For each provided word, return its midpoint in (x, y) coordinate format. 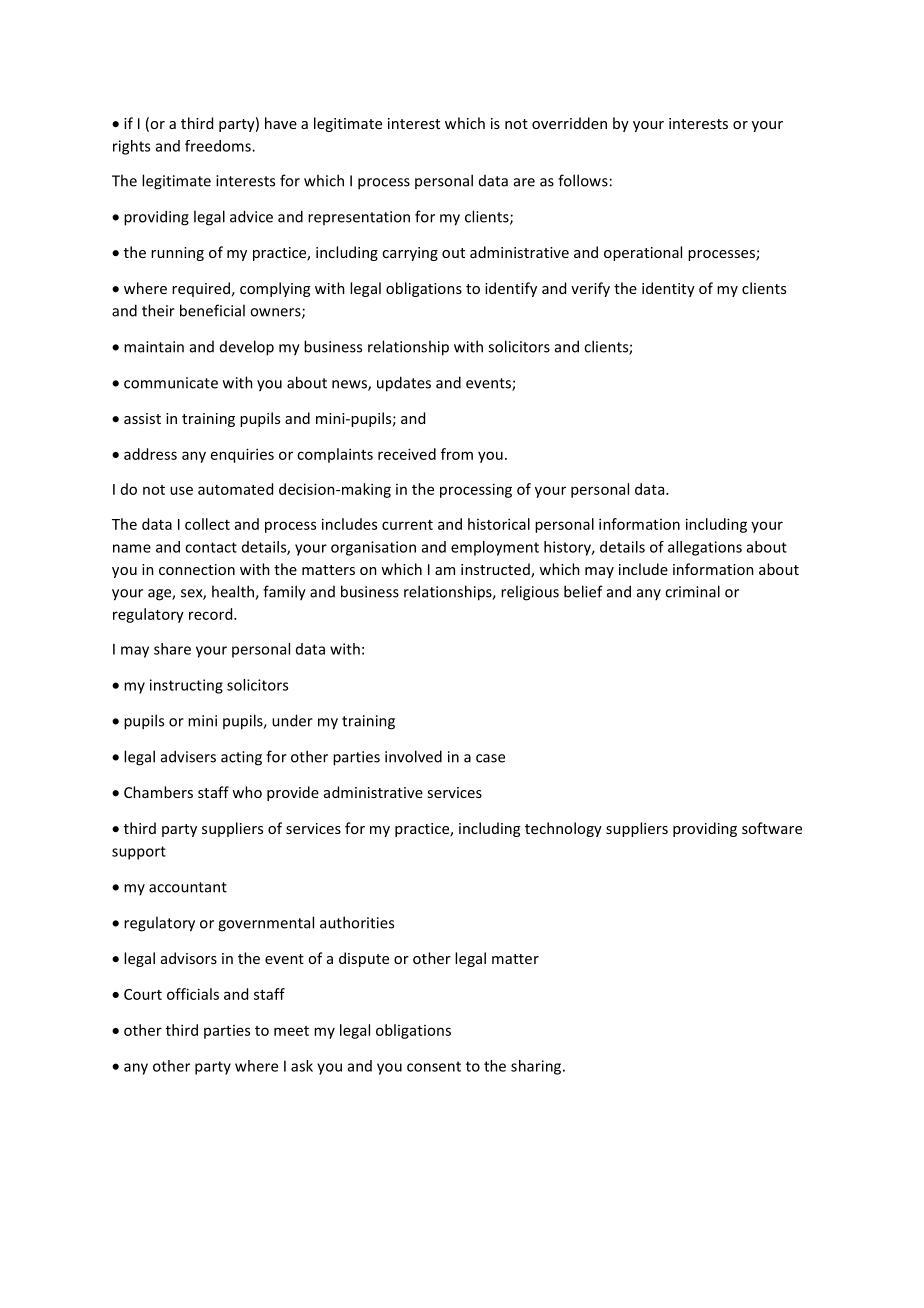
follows (583, 180)
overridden (569, 123)
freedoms (219, 146)
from (457, 454)
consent (434, 1066)
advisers (188, 756)
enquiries (242, 455)
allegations (705, 548)
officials (193, 994)
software (772, 828)
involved (413, 756)
